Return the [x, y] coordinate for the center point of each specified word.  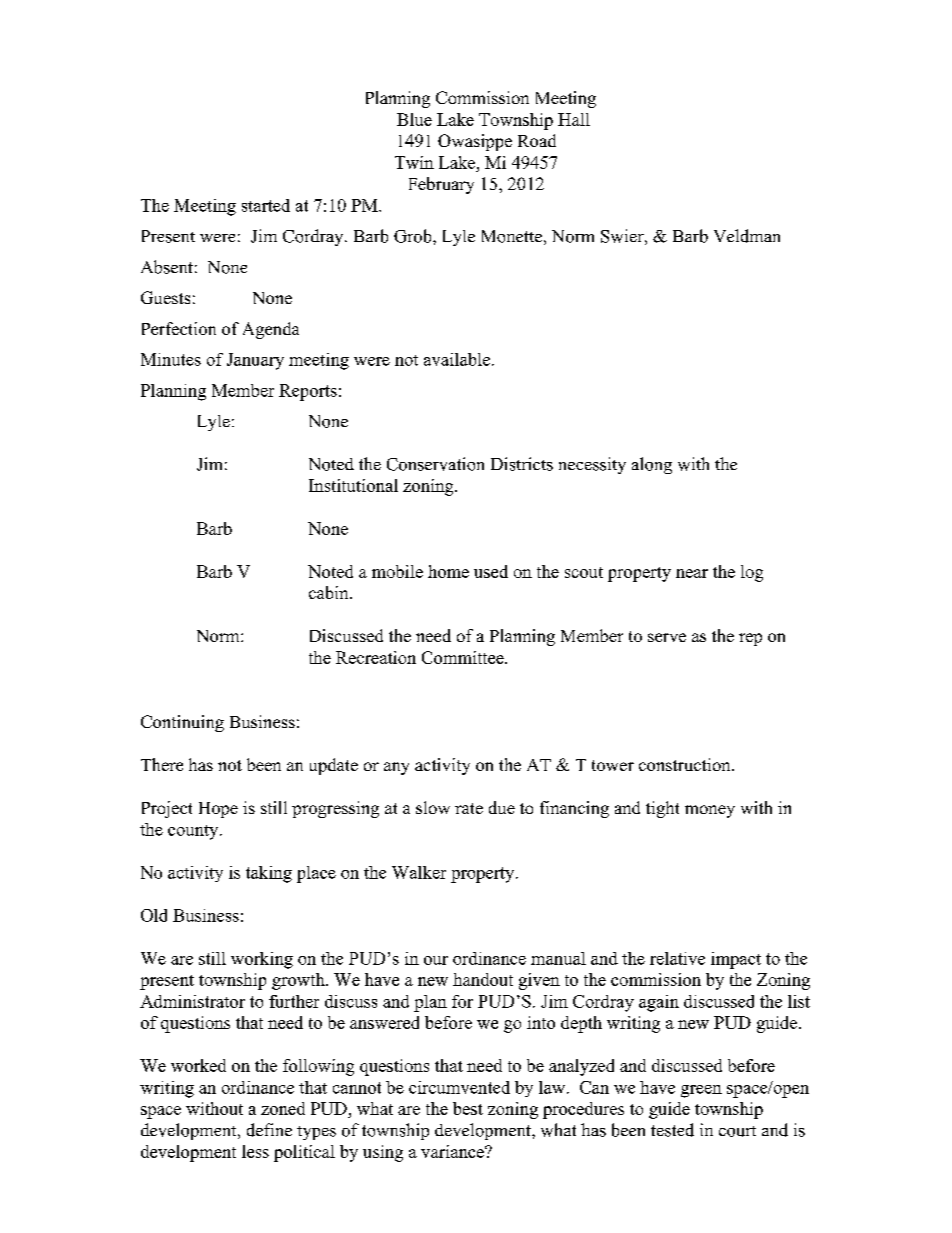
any [396, 768]
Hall [574, 119]
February [441, 185]
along [652, 465]
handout [483, 979]
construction [686, 764]
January [255, 361]
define [269, 1130]
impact [736, 960]
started [266, 205]
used [491, 571]
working [262, 960]
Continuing [182, 723]
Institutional [353, 485]
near [692, 573]
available [457, 359]
